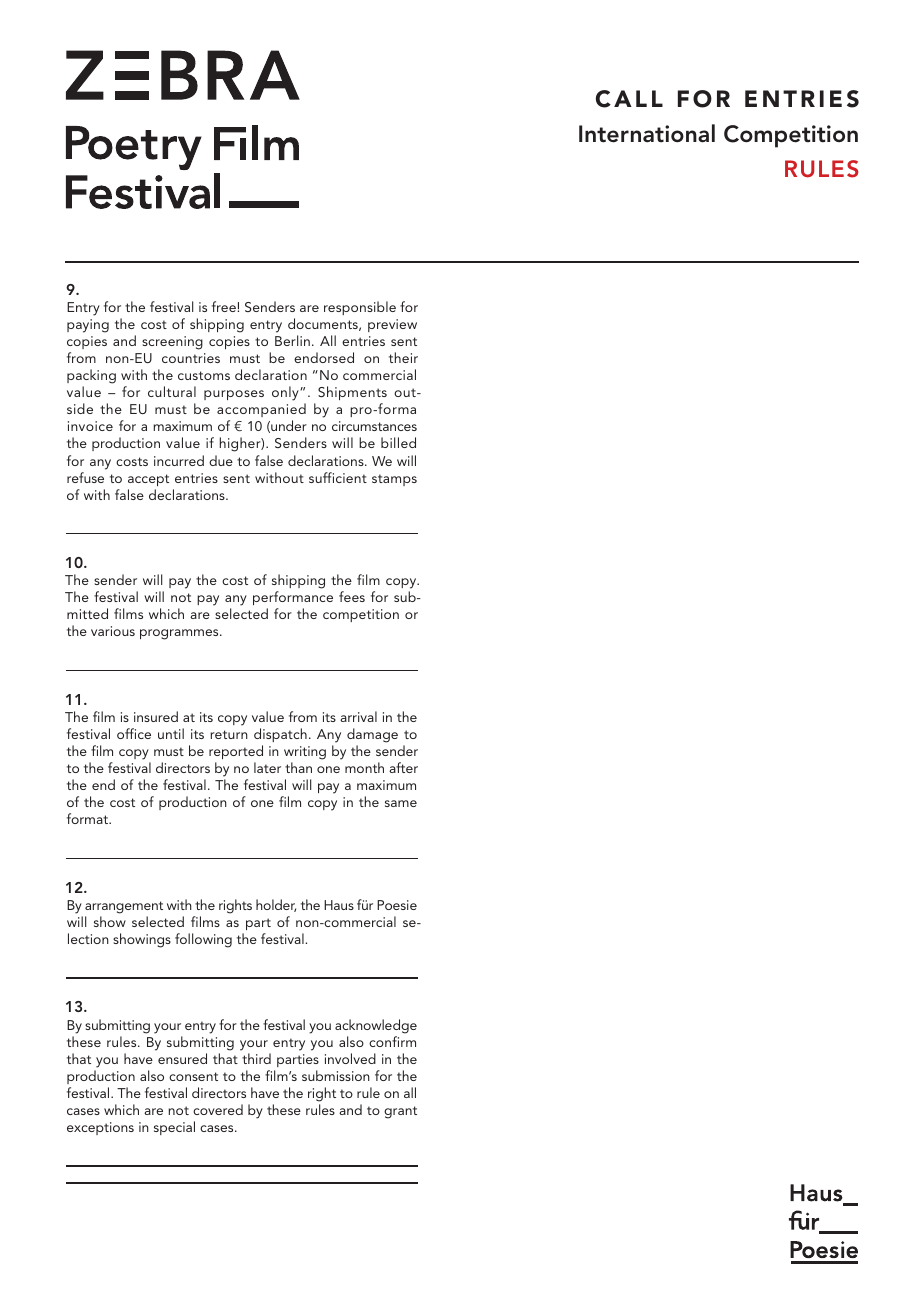 Image resolution: width=924 pixels, height=1308 pixels. What do you see at coordinates (171, 733) in the page?
I see `until` at bounding box center [171, 733].
